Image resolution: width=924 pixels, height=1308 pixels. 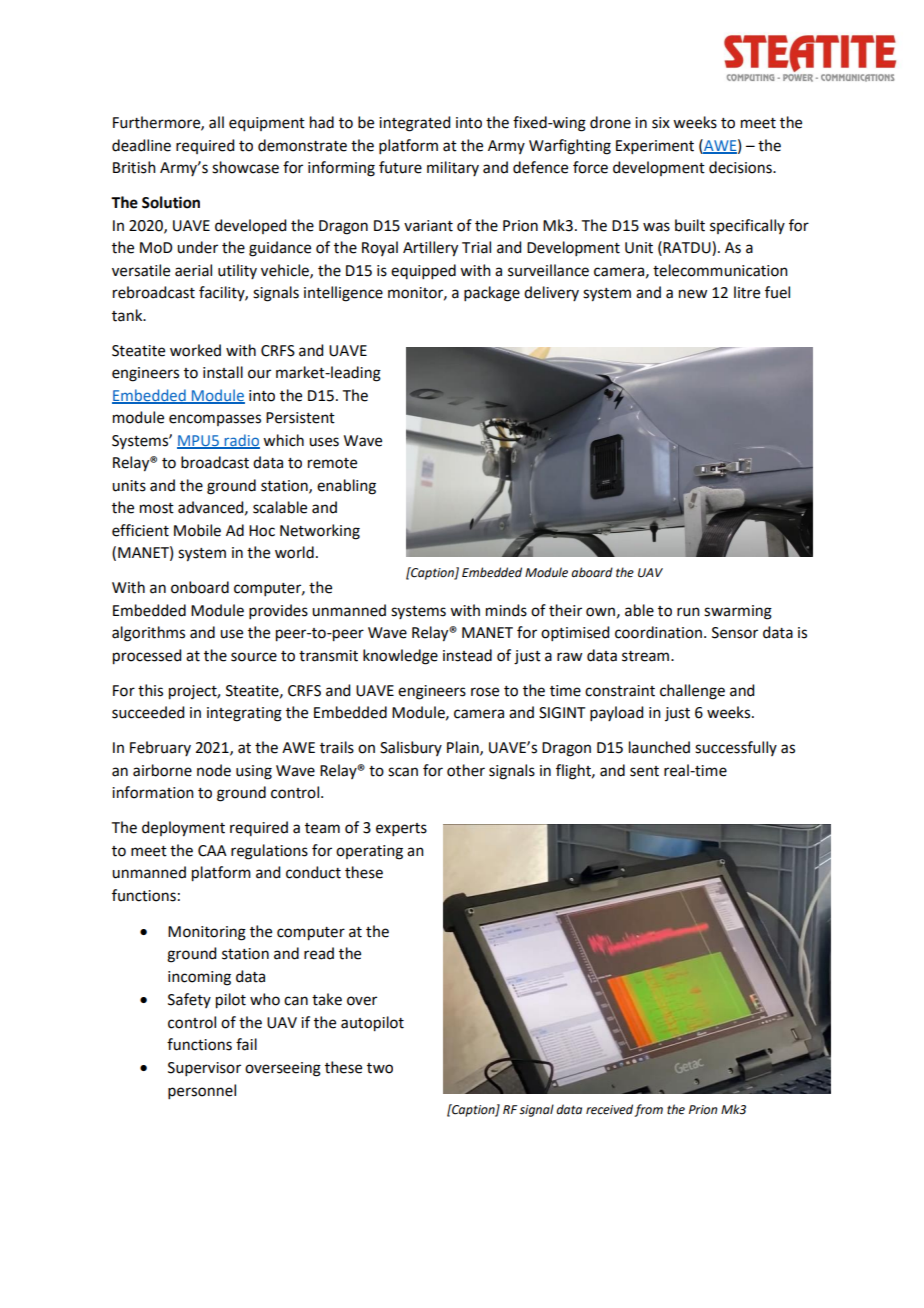 What do you see at coordinates (693, 294) in the document?
I see `new` at bounding box center [693, 294].
